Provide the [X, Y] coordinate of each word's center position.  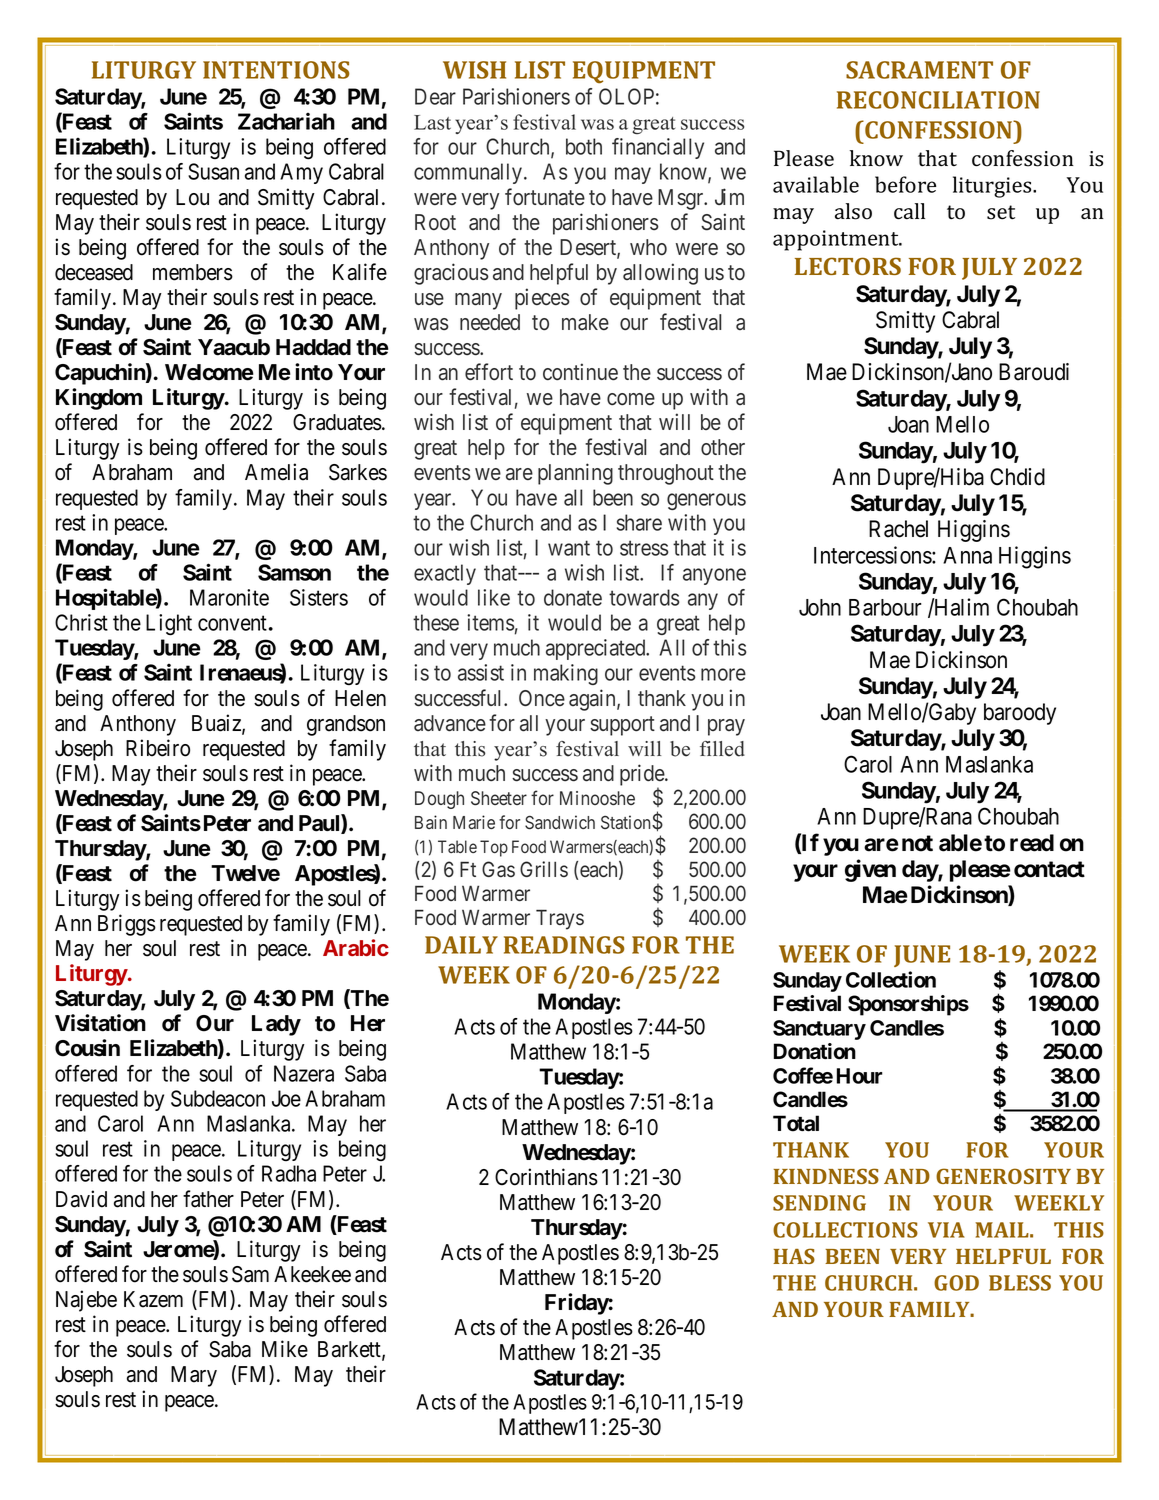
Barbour [885, 607]
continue [580, 372]
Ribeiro [158, 748]
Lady [276, 1025]
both [584, 146]
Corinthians [546, 1177]
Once [542, 698]
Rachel [898, 529]
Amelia [276, 472]
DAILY [461, 945]
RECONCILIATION [938, 100]
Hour [859, 1076]
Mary [194, 1376]
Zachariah [286, 121]
